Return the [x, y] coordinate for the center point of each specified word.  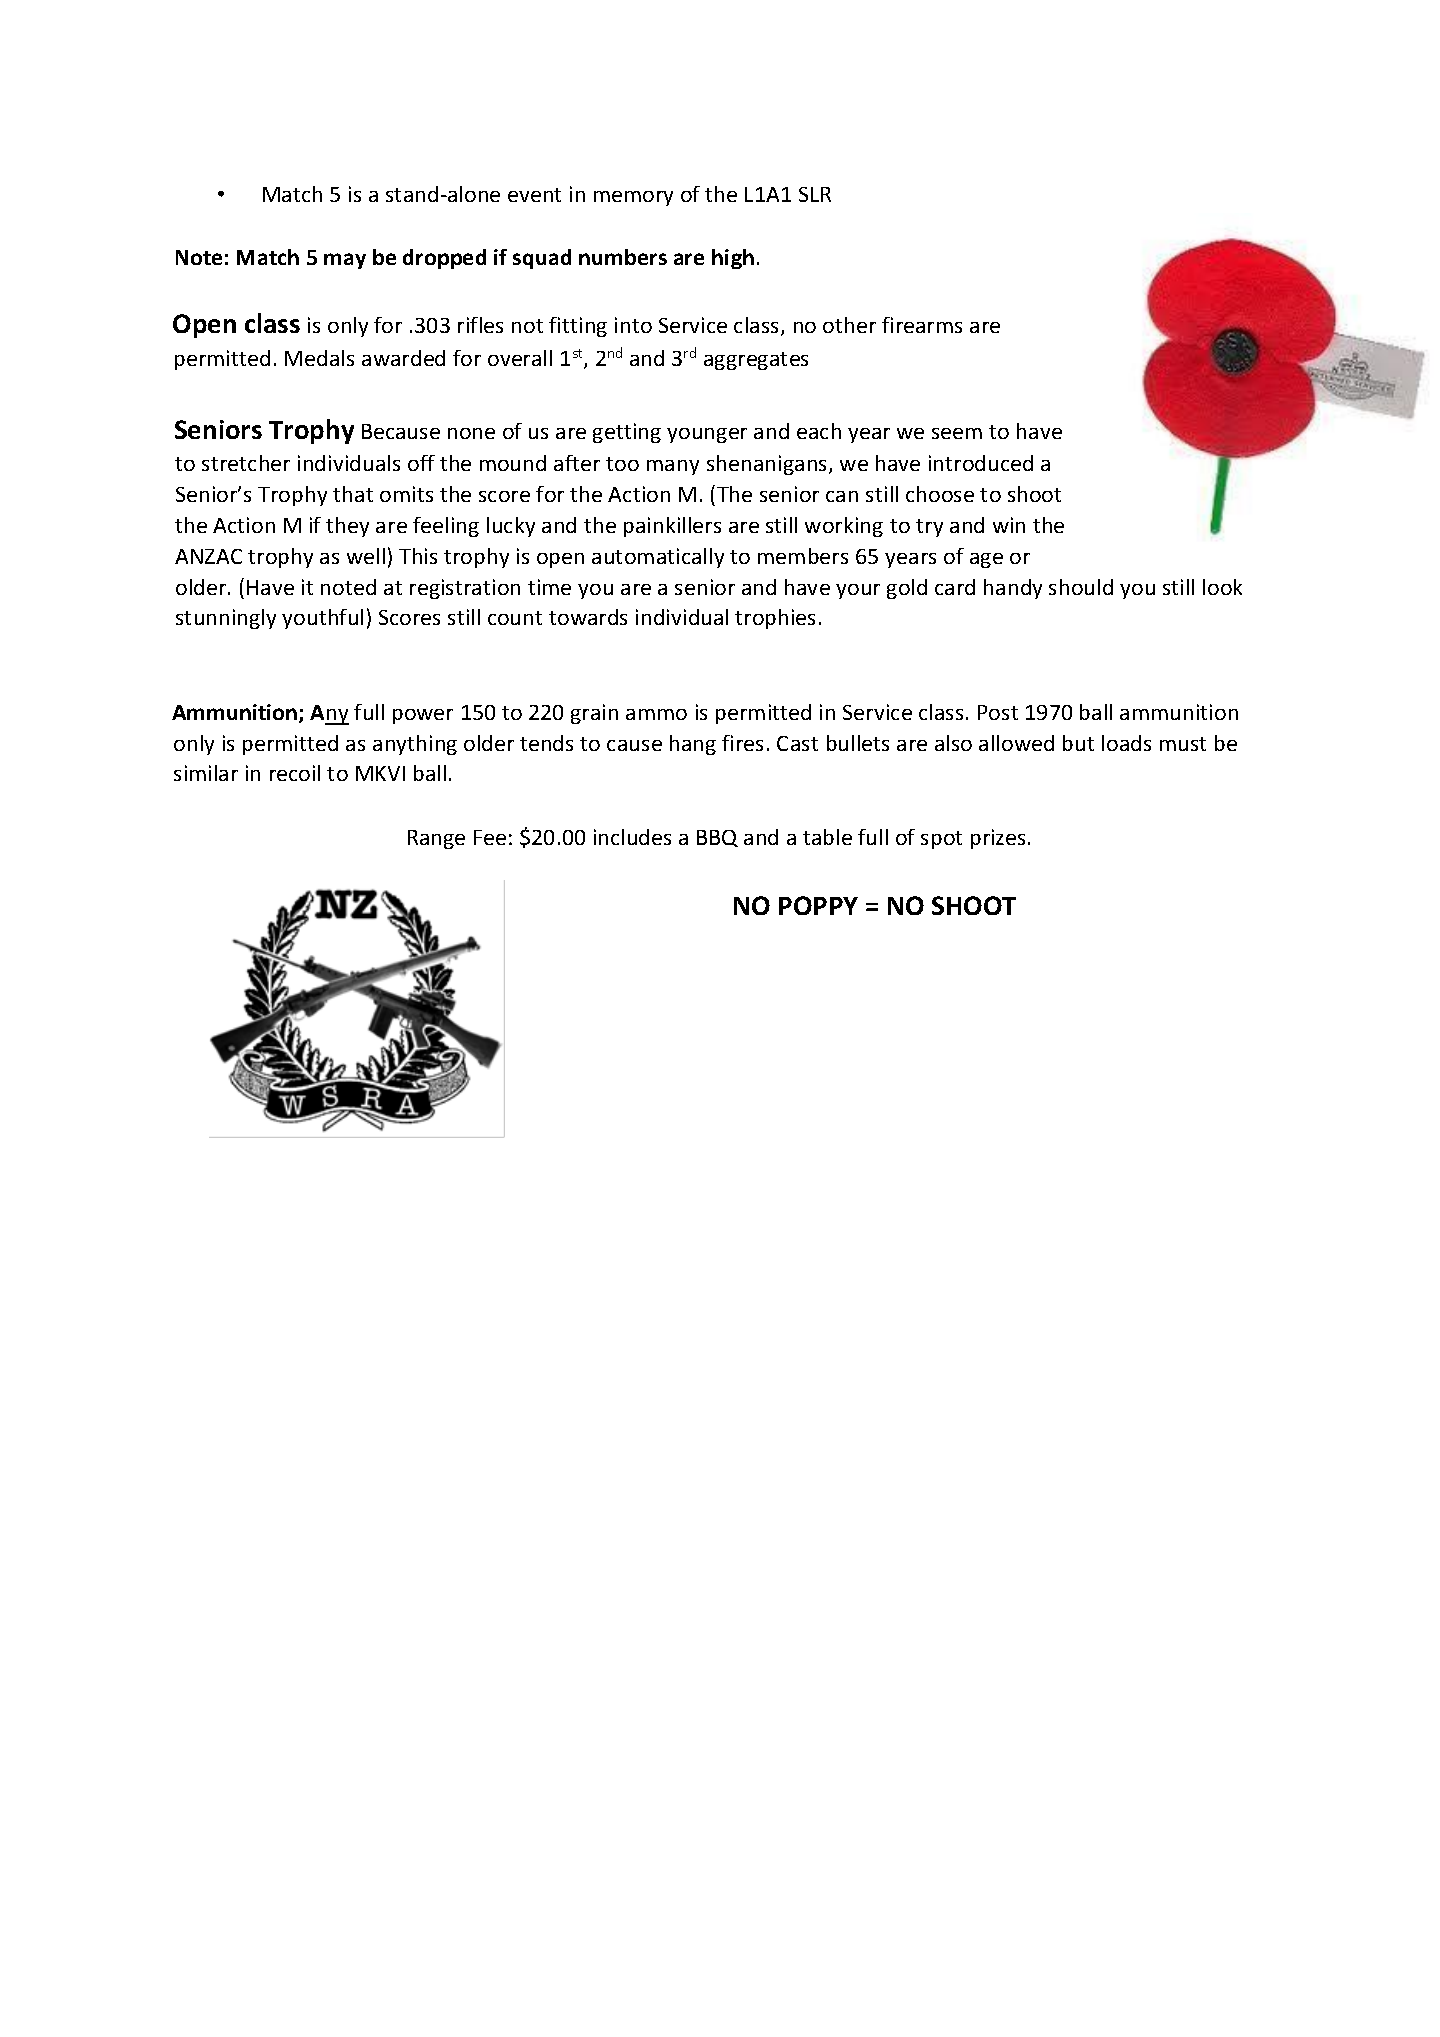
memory [633, 198]
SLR [815, 194]
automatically [658, 558]
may [345, 261]
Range [436, 839]
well [366, 556]
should [1081, 587]
